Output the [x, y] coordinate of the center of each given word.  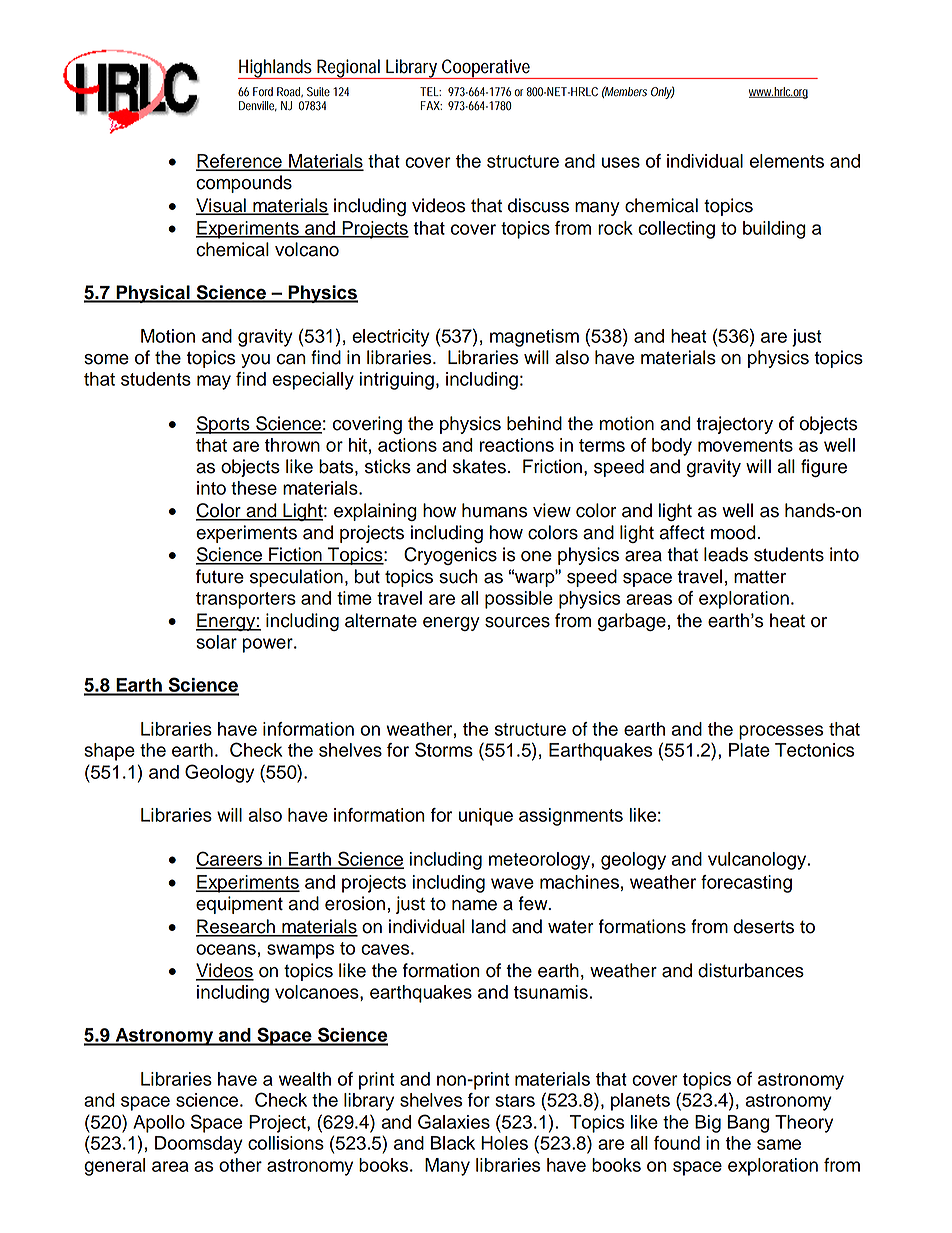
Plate [749, 750]
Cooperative [485, 69]
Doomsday [199, 1145]
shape [109, 752]
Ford [263, 92]
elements [787, 161]
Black [453, 1143]
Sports [224, 425]
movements [745, 445]
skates [479, 466]
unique [486, 817]
